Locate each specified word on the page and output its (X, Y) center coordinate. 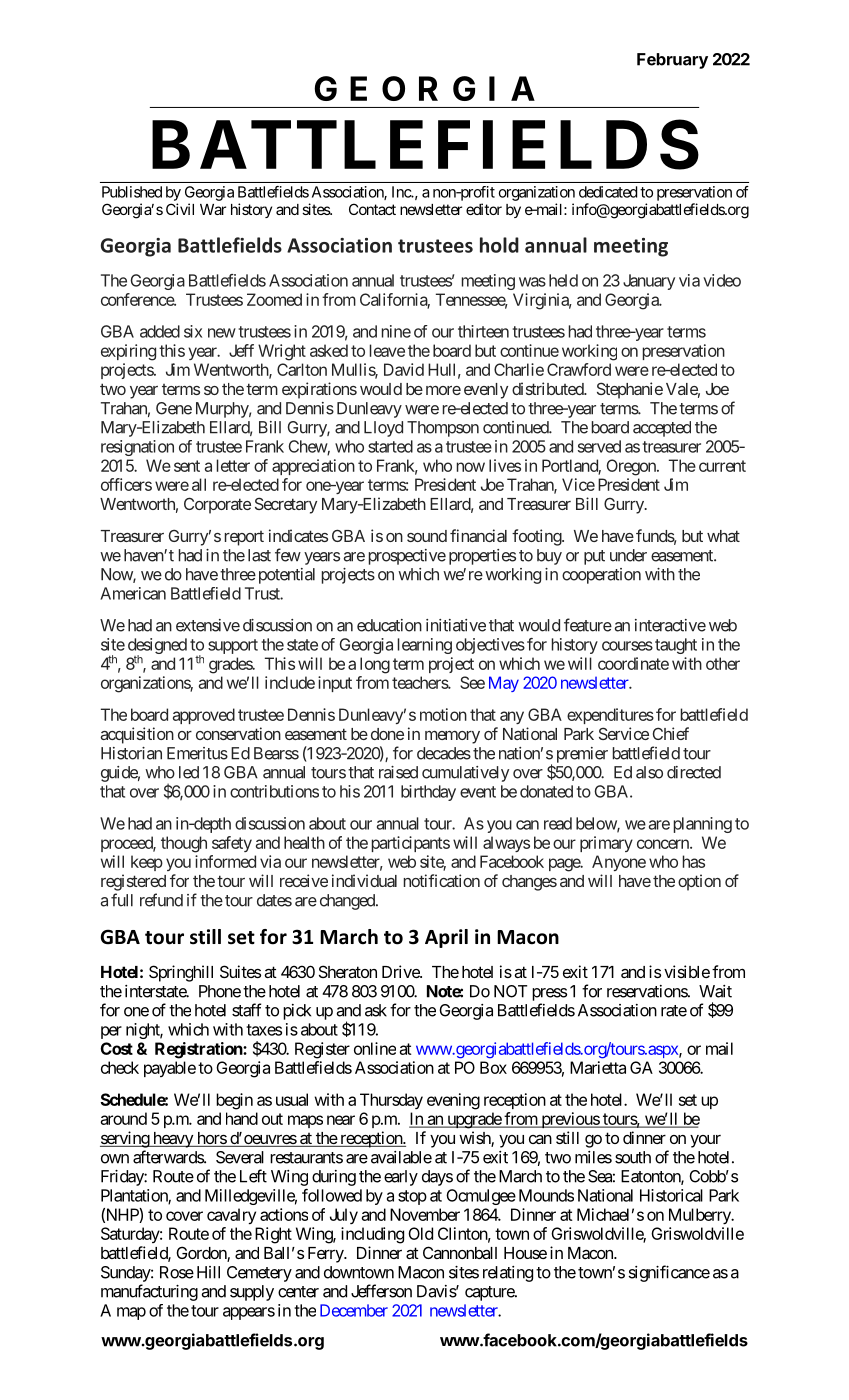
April (446, 938)
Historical (671, 1195)
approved (204, 716)
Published (132, 192)
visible (687, 971)
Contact (372, 209)
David (404, 369)
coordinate (633, 663)
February (672, 61)
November (425, 1214)
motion (443, 714)
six (193, 331)
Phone (220, 991)
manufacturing (149, 1292)
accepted (662, 429)
